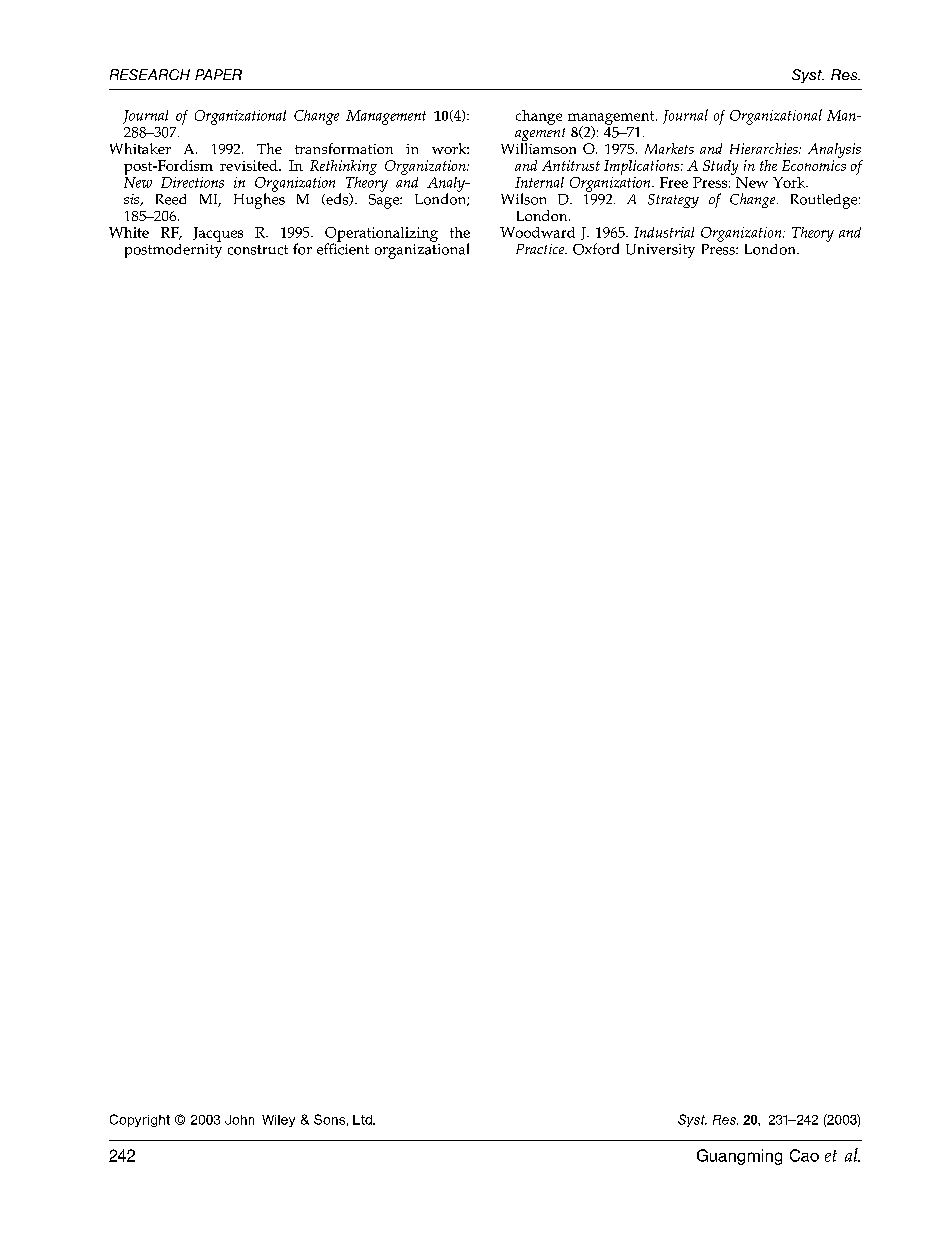  What do you see at coordinates (720, 167) in the page?
I see `Study` at bounding box center [720, 167].
